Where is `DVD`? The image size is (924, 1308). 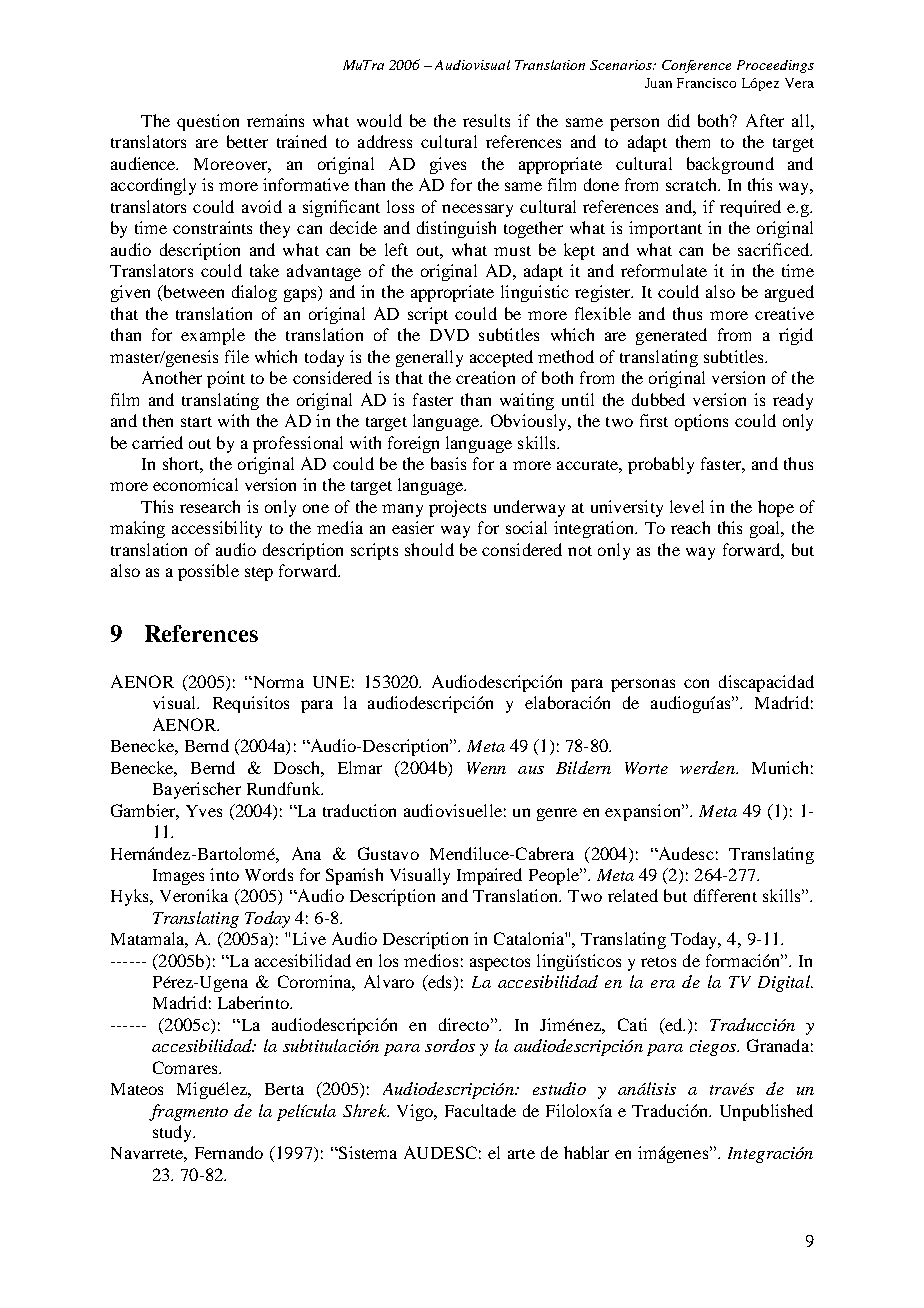
DVD is located at coordinates (449, 335).
